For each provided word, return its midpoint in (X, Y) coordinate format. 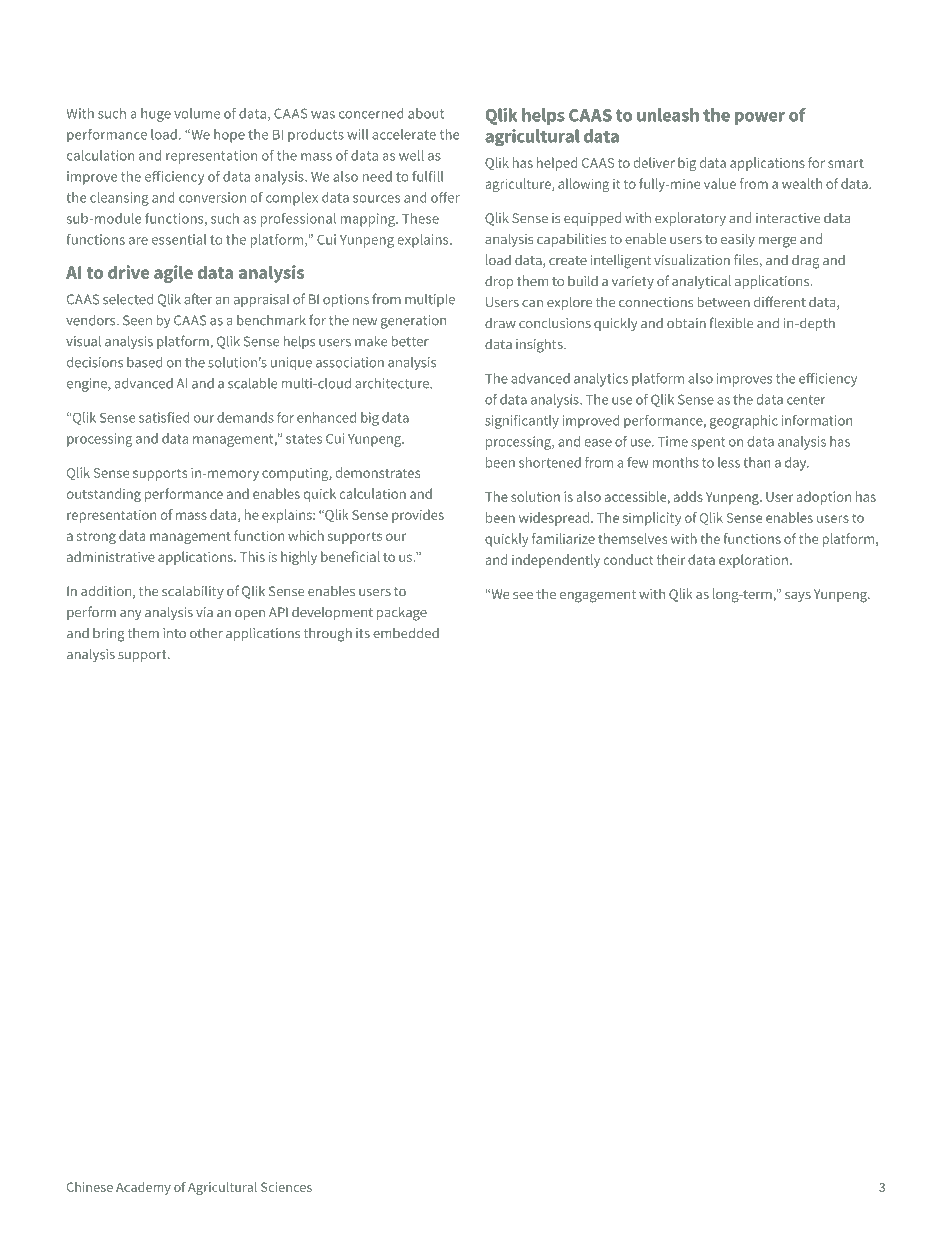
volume (197, 113)
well (411, 155)
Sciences (286, 1187)
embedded (406, 633)
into (174, 633)
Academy (143, 1188)
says (798, 597)
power (760, 118)
